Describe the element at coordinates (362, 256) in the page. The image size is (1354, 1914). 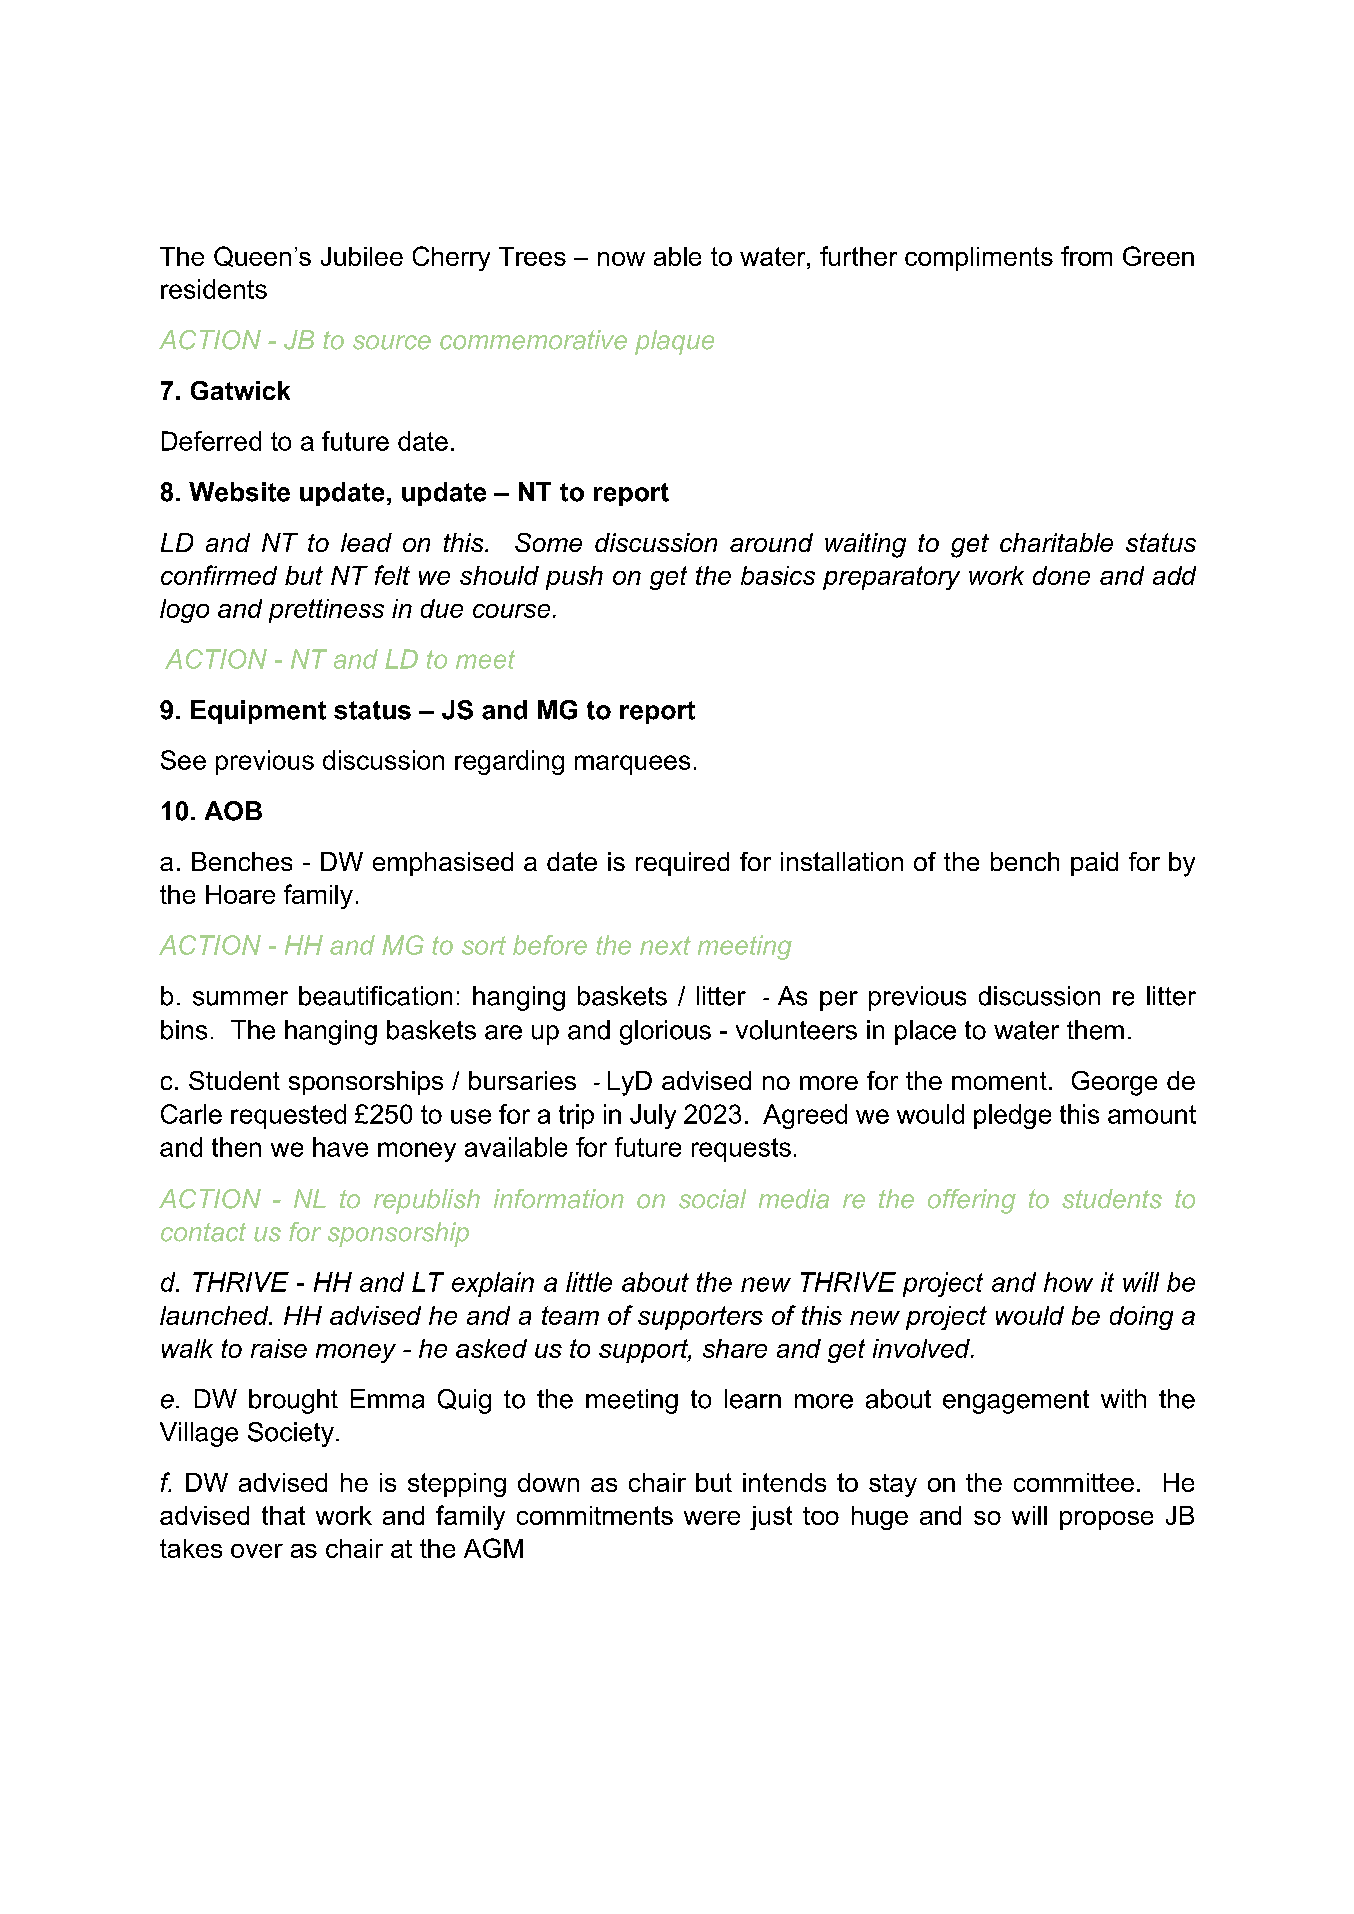
I see `Jubilee` at that location.
